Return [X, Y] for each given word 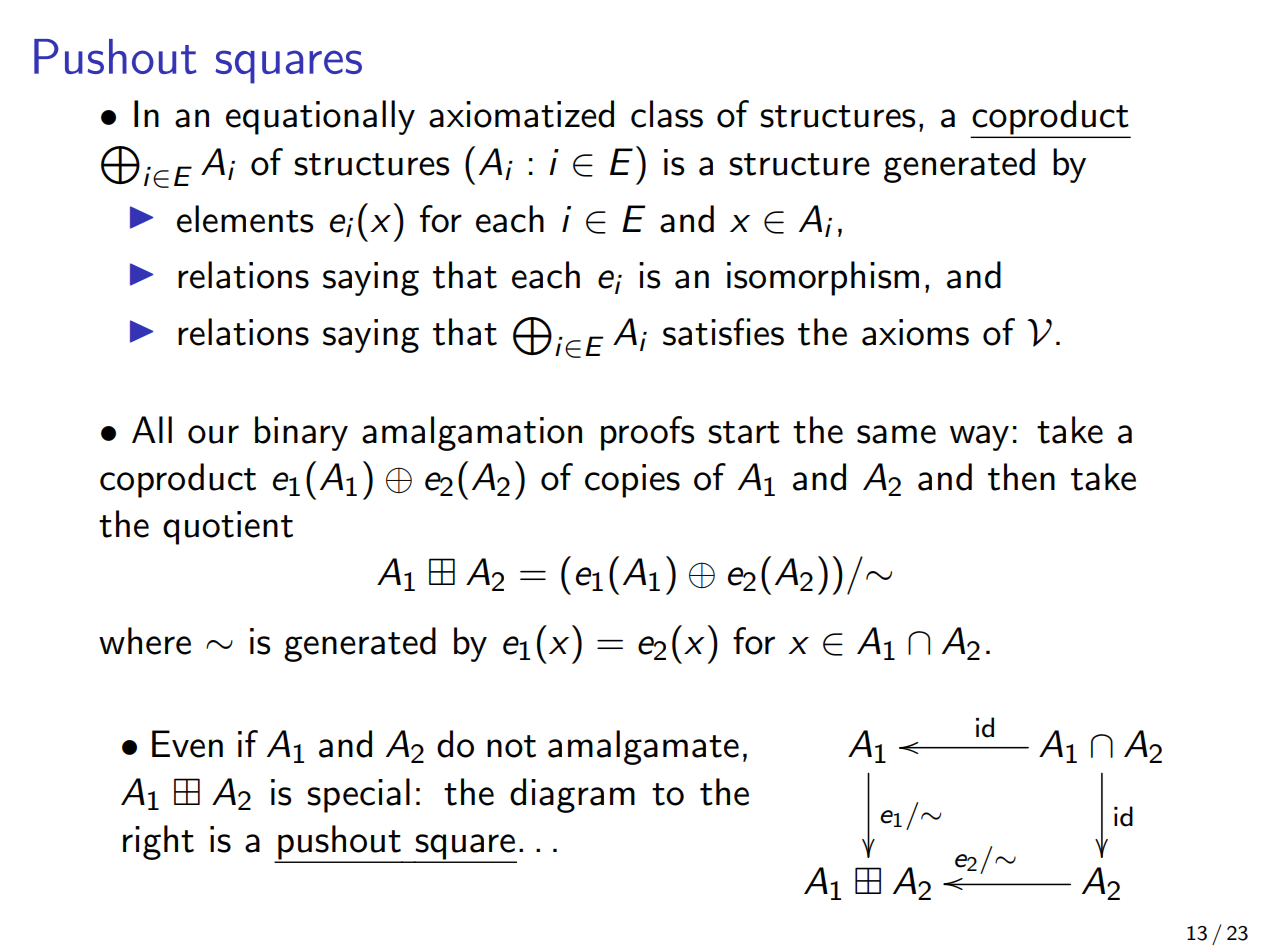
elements [245, 219]
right [158, 842]
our [213, 434]
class [667, 114]
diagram [572, 795]
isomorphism [823, 278]
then [1021, 477]
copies [632, 481]
